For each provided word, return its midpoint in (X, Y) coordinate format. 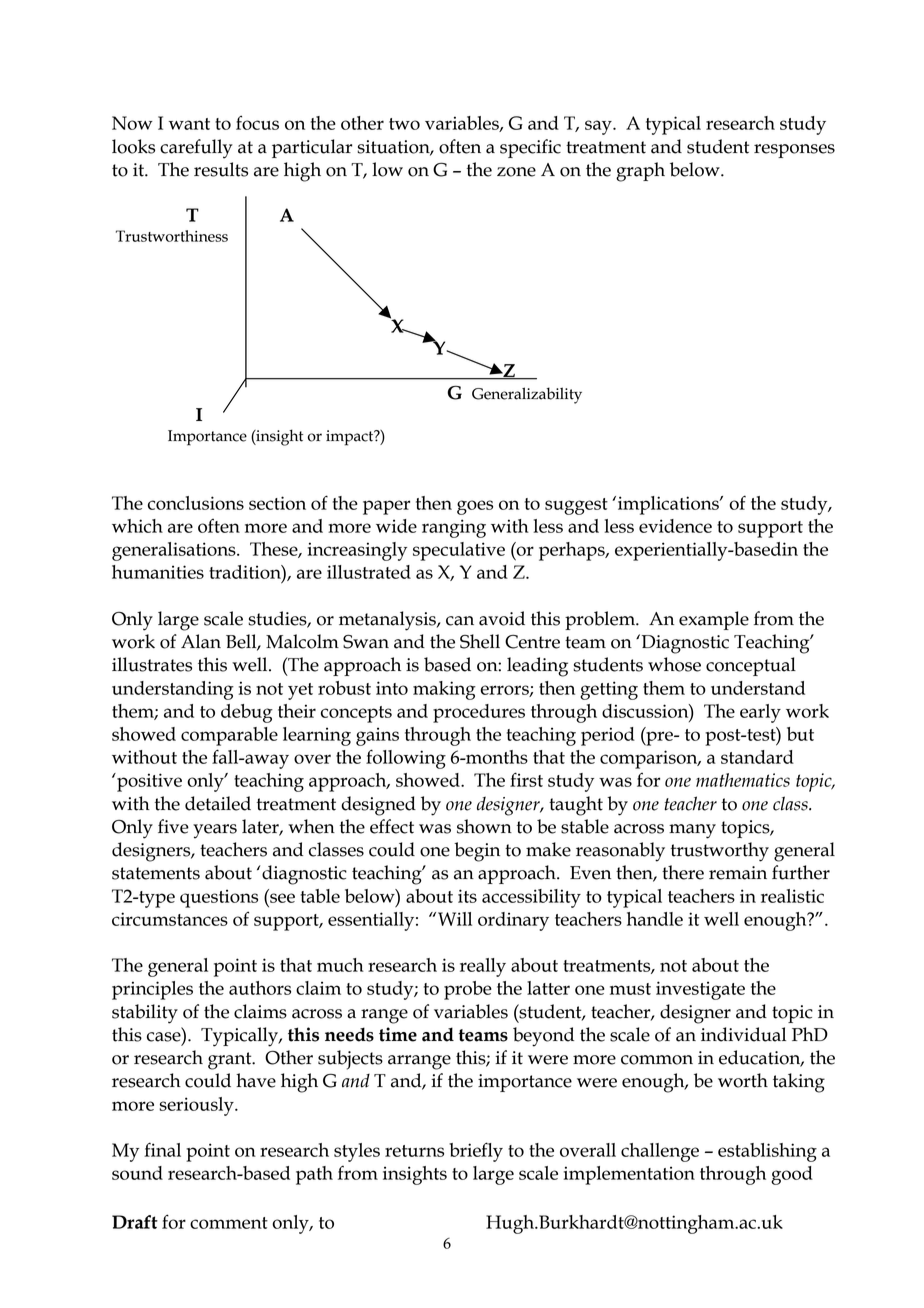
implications (669, 505)
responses (794, 151)
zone (516, 172)
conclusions (196, 503)
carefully (196, 149)
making (444, 690)
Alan (201, 641)
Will (455, 919)
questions (219, 898)
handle (655, 919)
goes (475, 507)
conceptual (751, 666)
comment (229, 1223)
